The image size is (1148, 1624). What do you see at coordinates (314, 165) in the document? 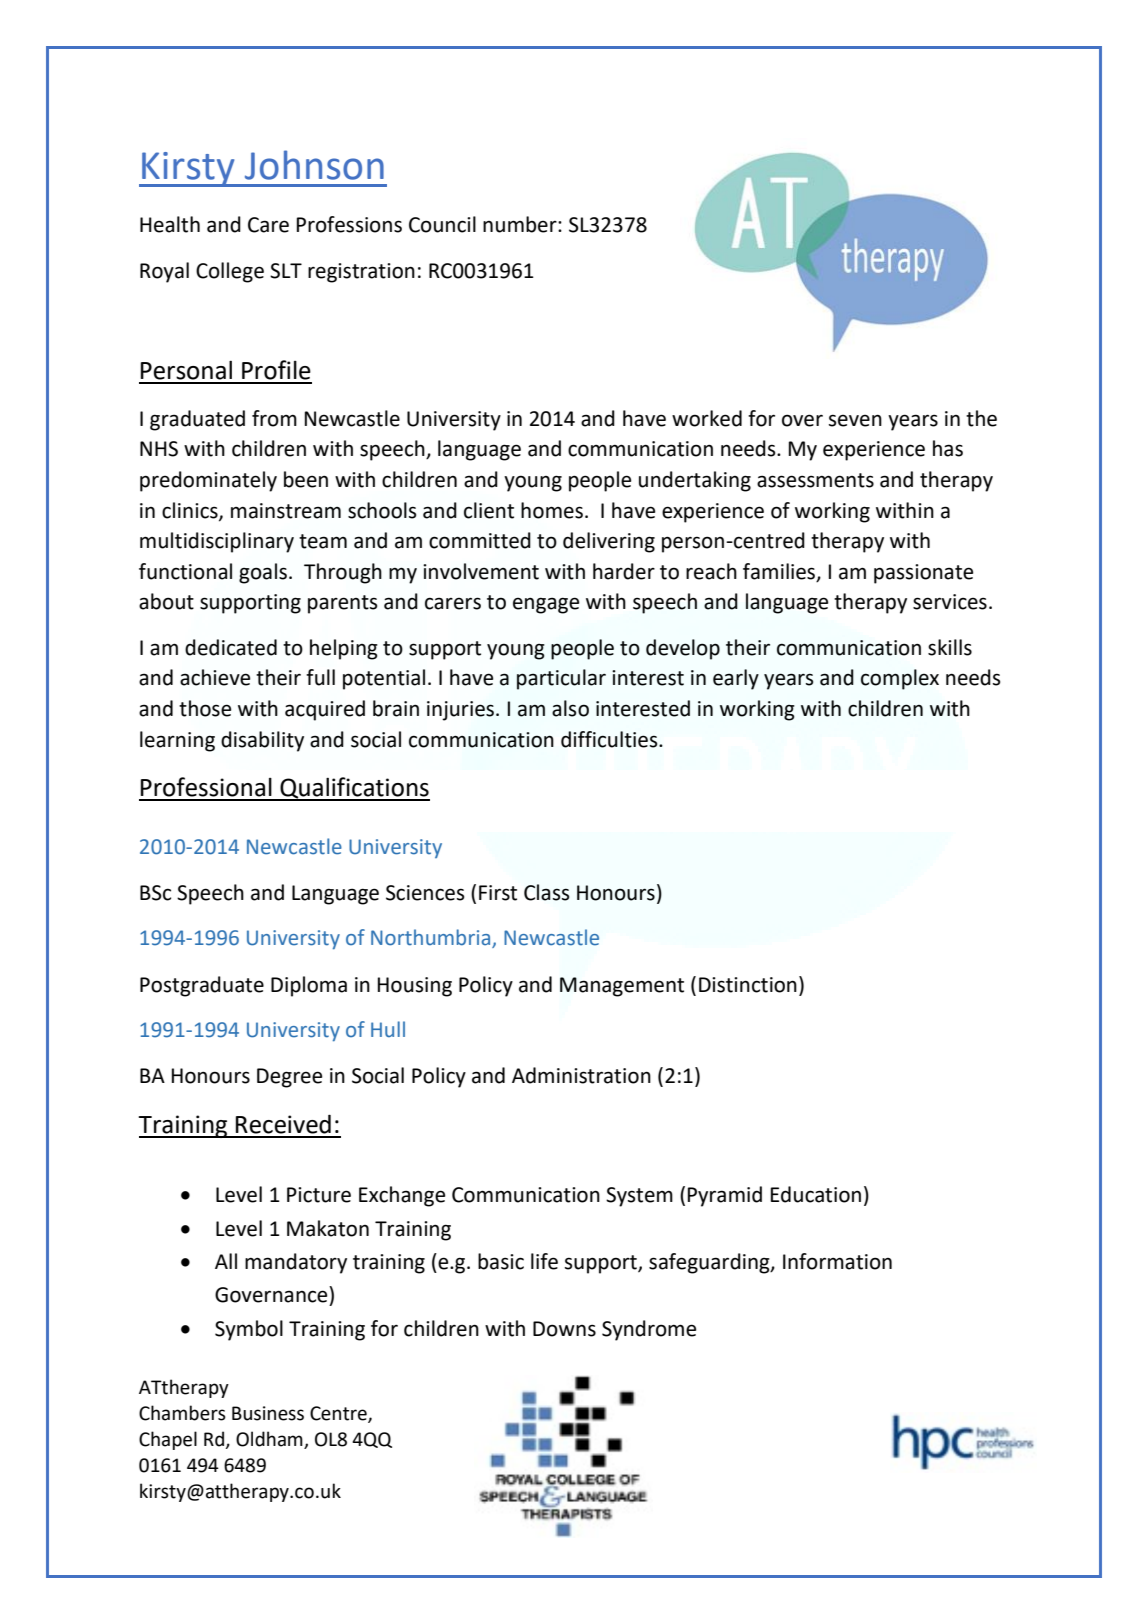
I see `Johnson` at bounding box center [314, 165].
